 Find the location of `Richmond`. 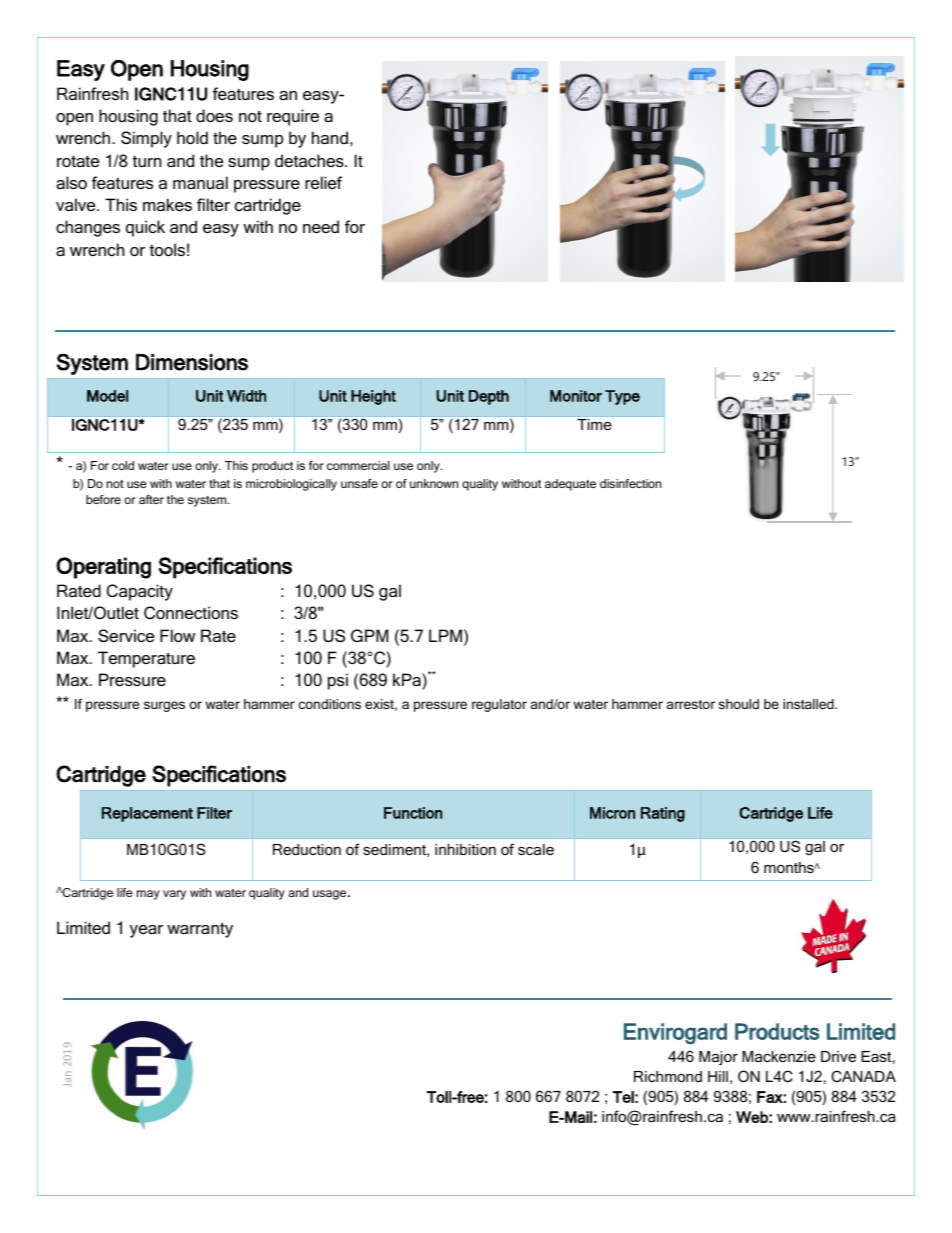

Richmond is located at coordinates (668, 1076).
